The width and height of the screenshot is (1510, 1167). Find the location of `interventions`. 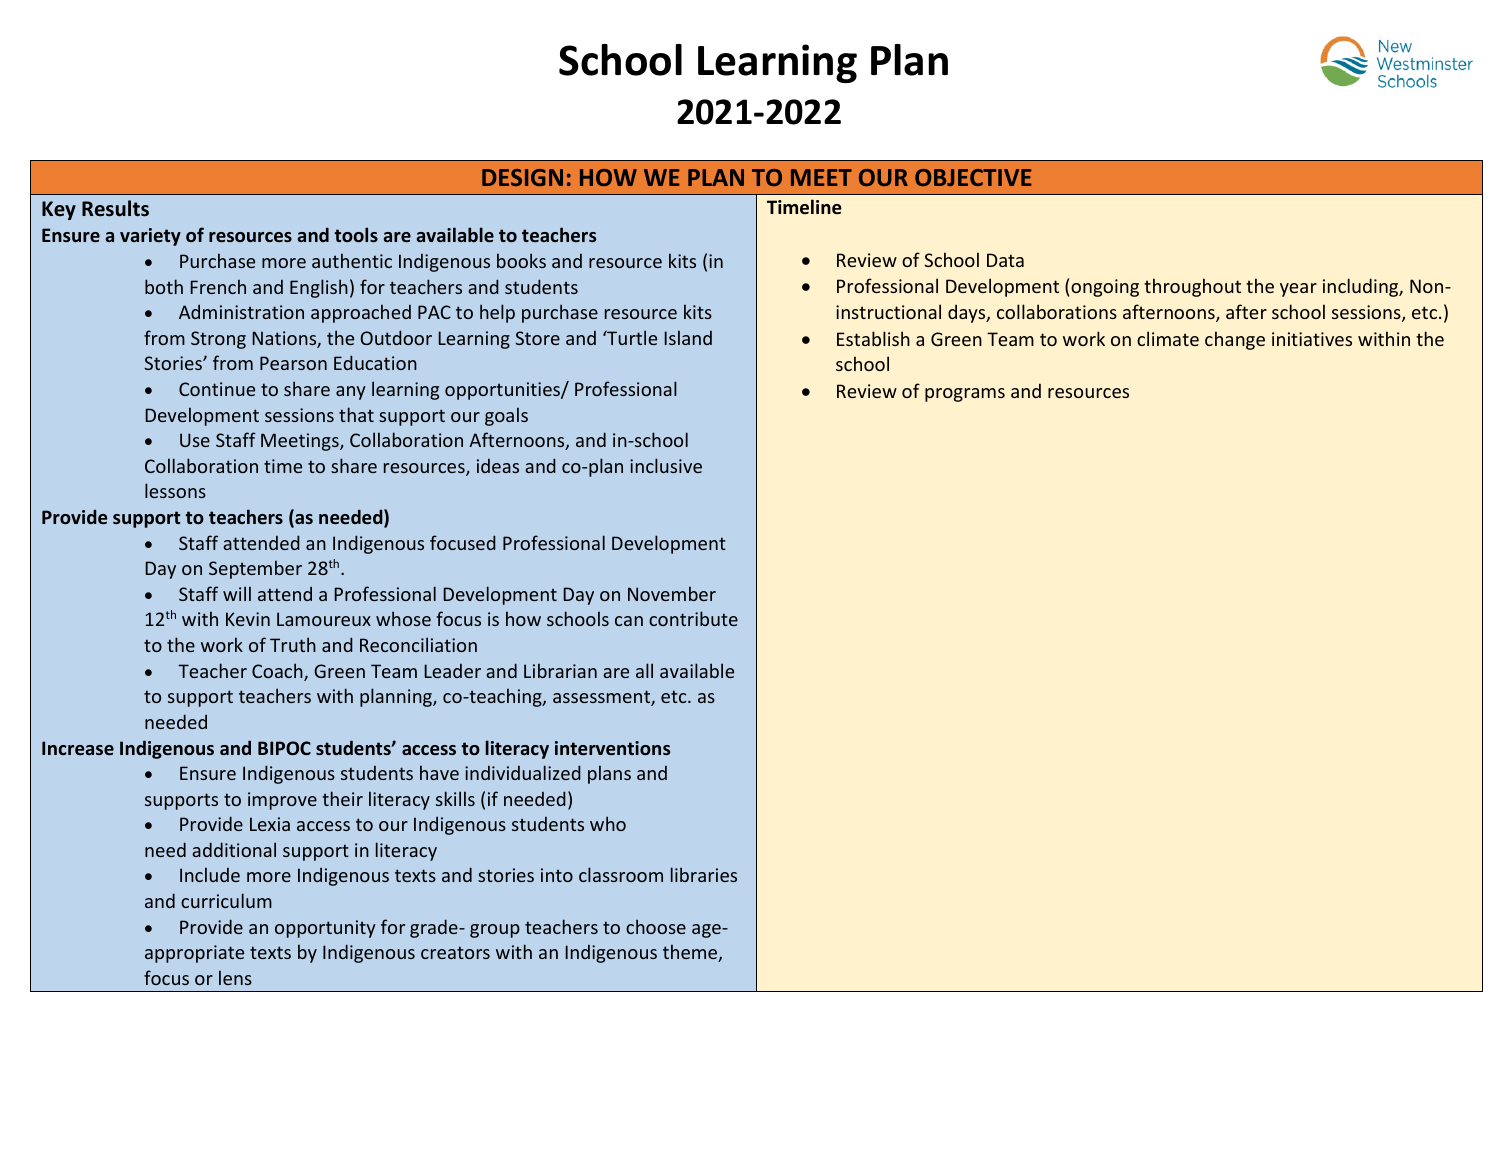

interventions is located at coordinates (612, 748).
